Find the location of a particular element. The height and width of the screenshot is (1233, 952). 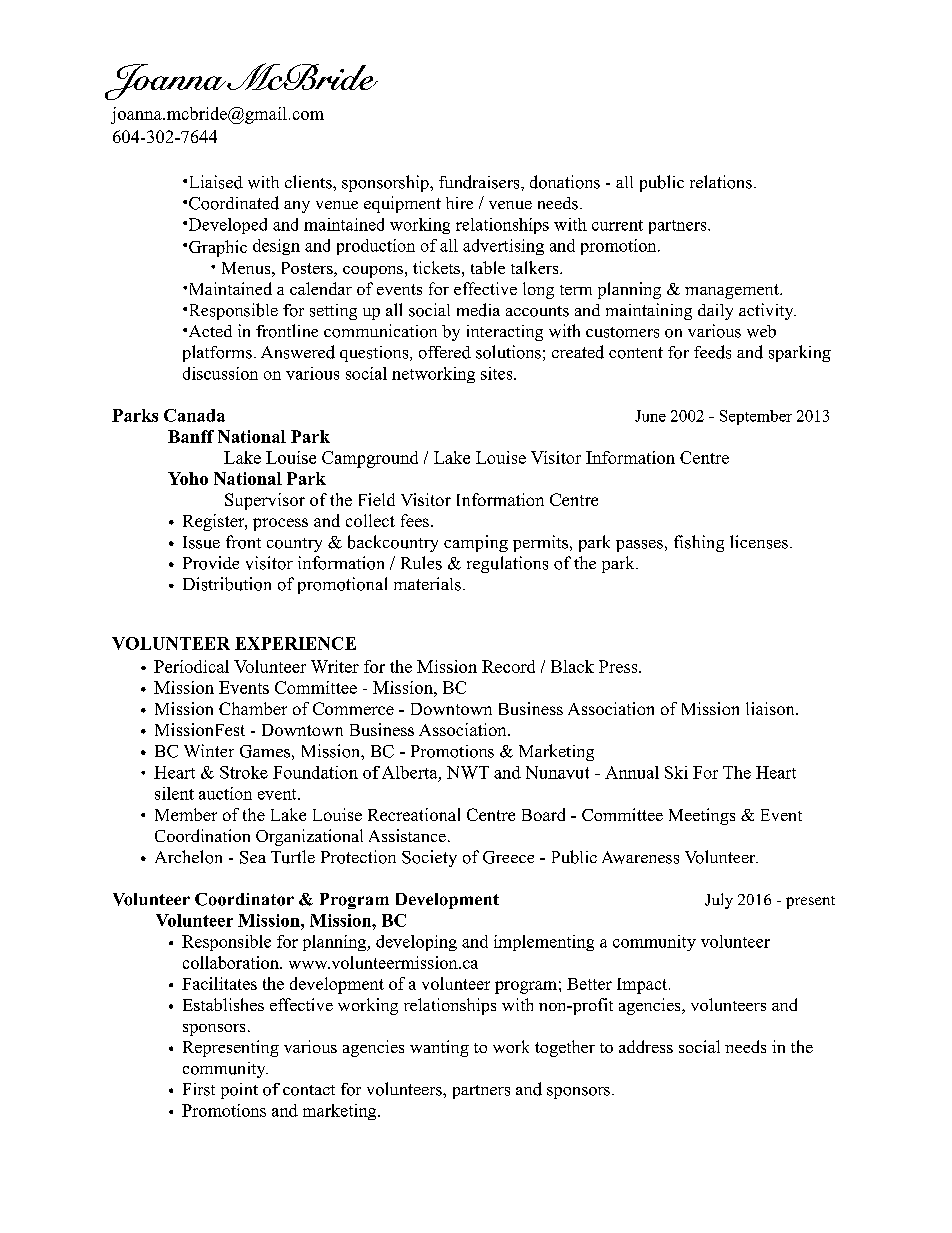

NWT is located at coordinates (468, 772).
